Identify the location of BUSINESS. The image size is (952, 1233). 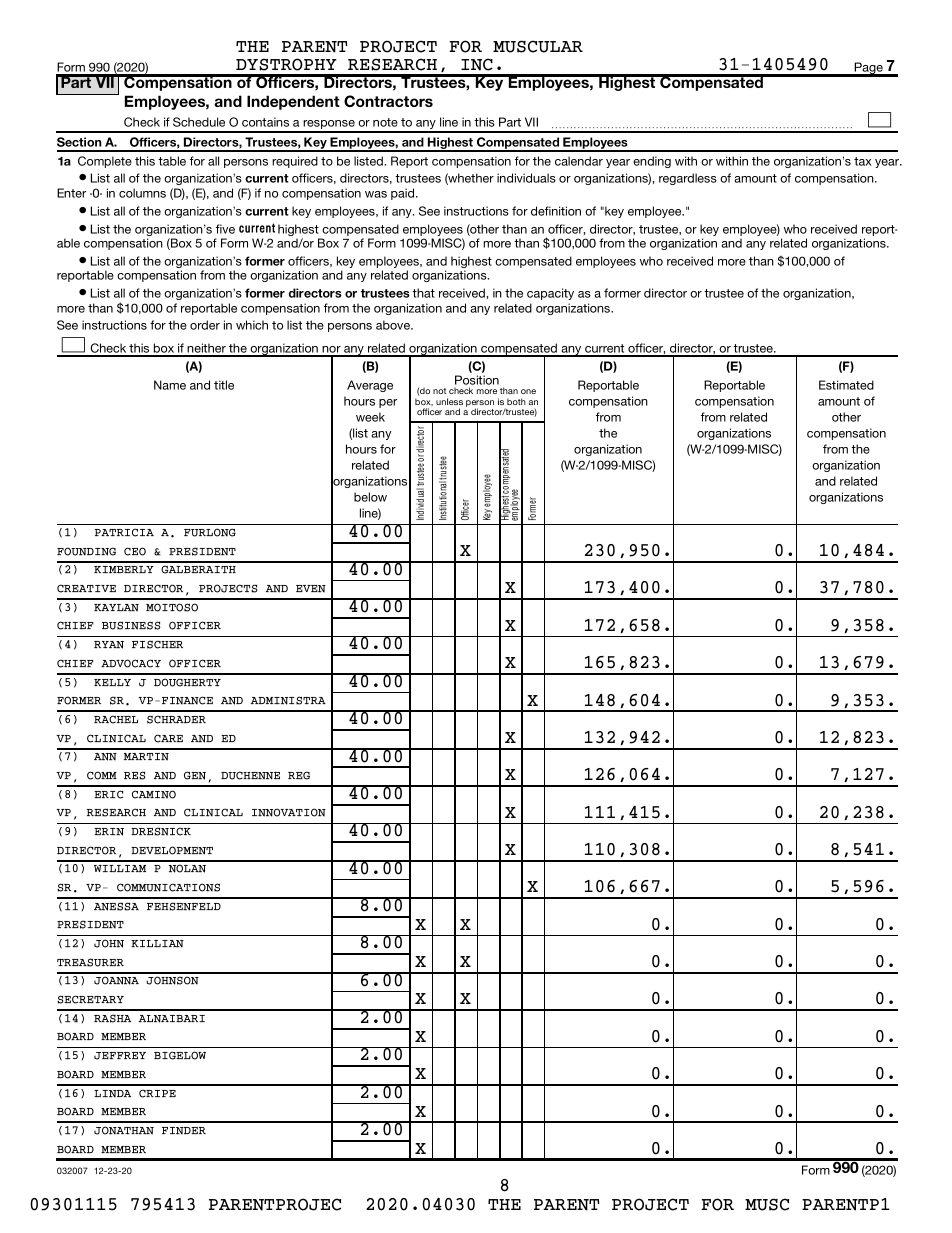
(131, 625).
